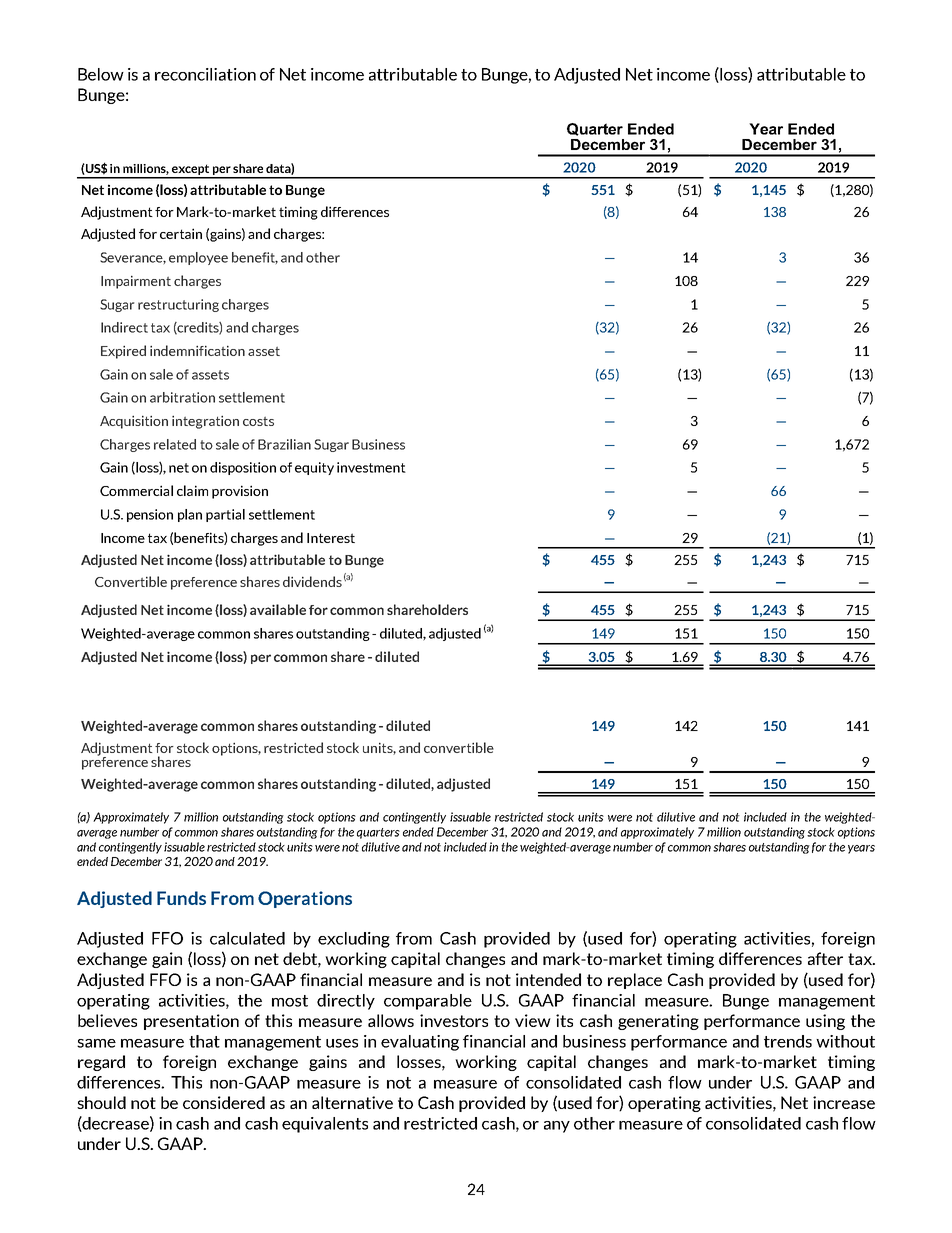  What do you see at coordinates (205, 74) in the screenshot?
I see `reconciliation` at bounding box center [205, 74].
